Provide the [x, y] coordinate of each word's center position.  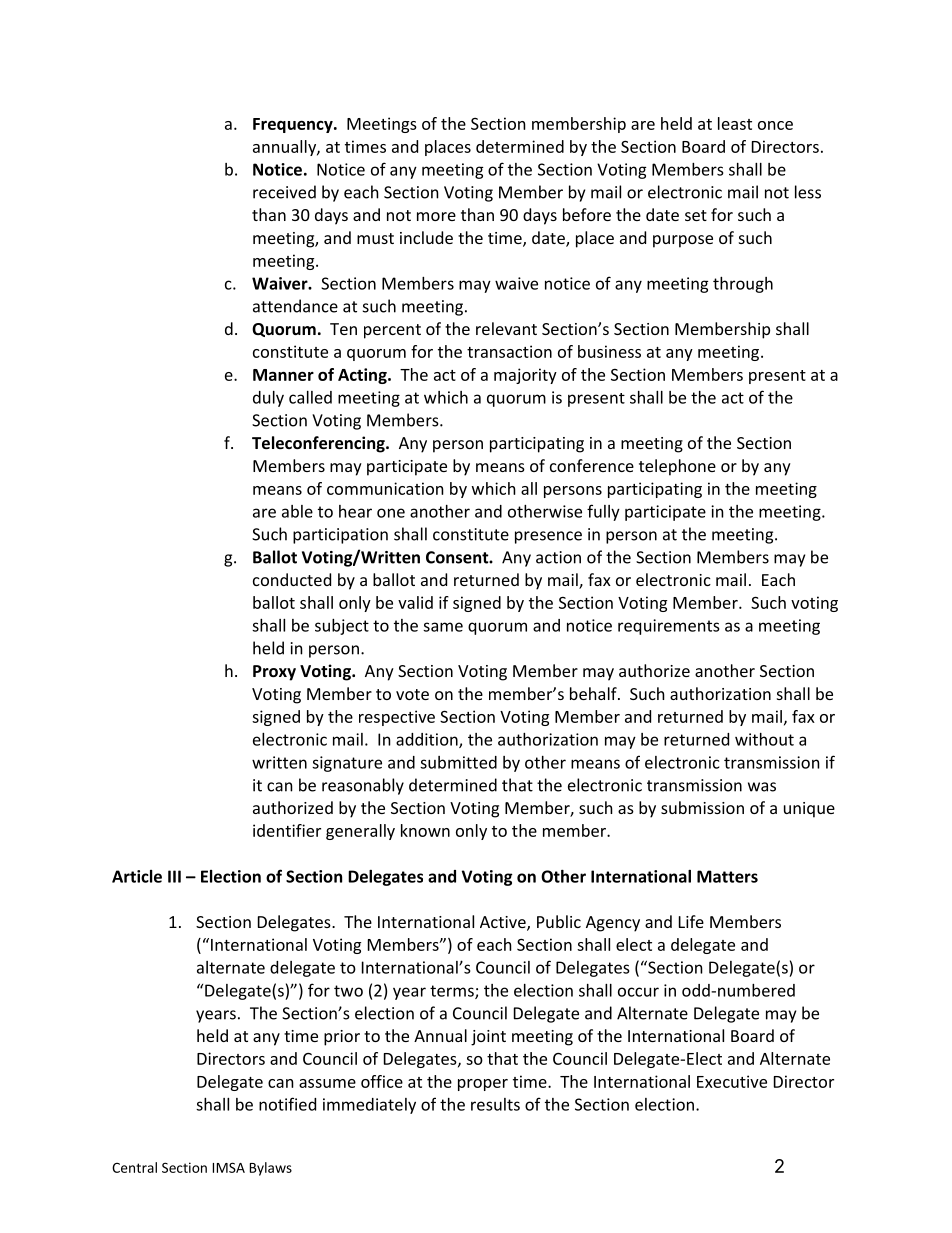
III [174, 876]
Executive [732, 1081]
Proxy [274, 673]
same [443, 627]
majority [525, 376]
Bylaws [271, 1169]
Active [504, 923]
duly [268, 399]
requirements [669, 627]
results [495, 1104]
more [436, 216]
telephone [677, 467]
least [735, 123]
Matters [727, 876]
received [284, 192]
